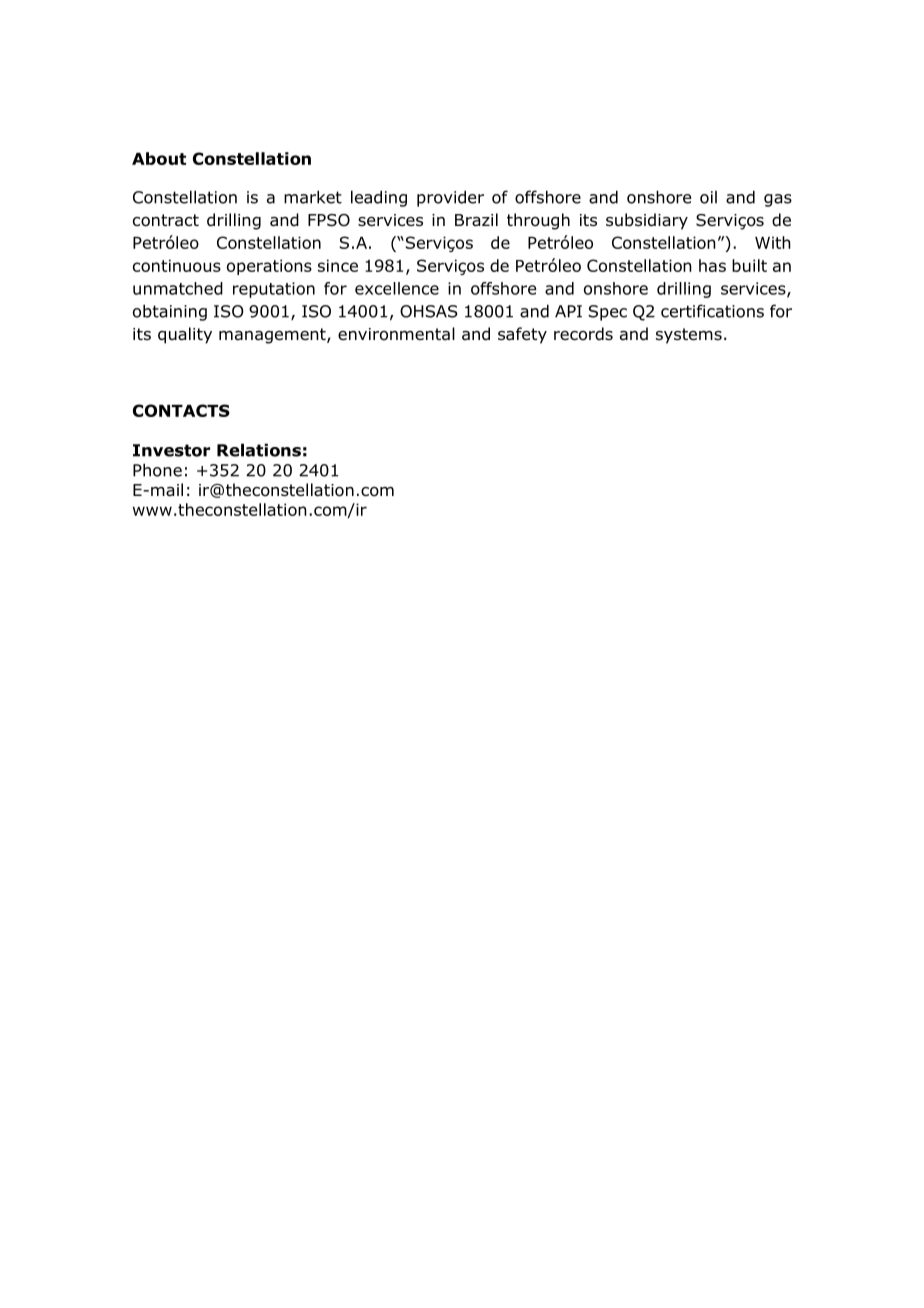 This image has width=924, height=1308. I want to click on has, so click(712, 265).
